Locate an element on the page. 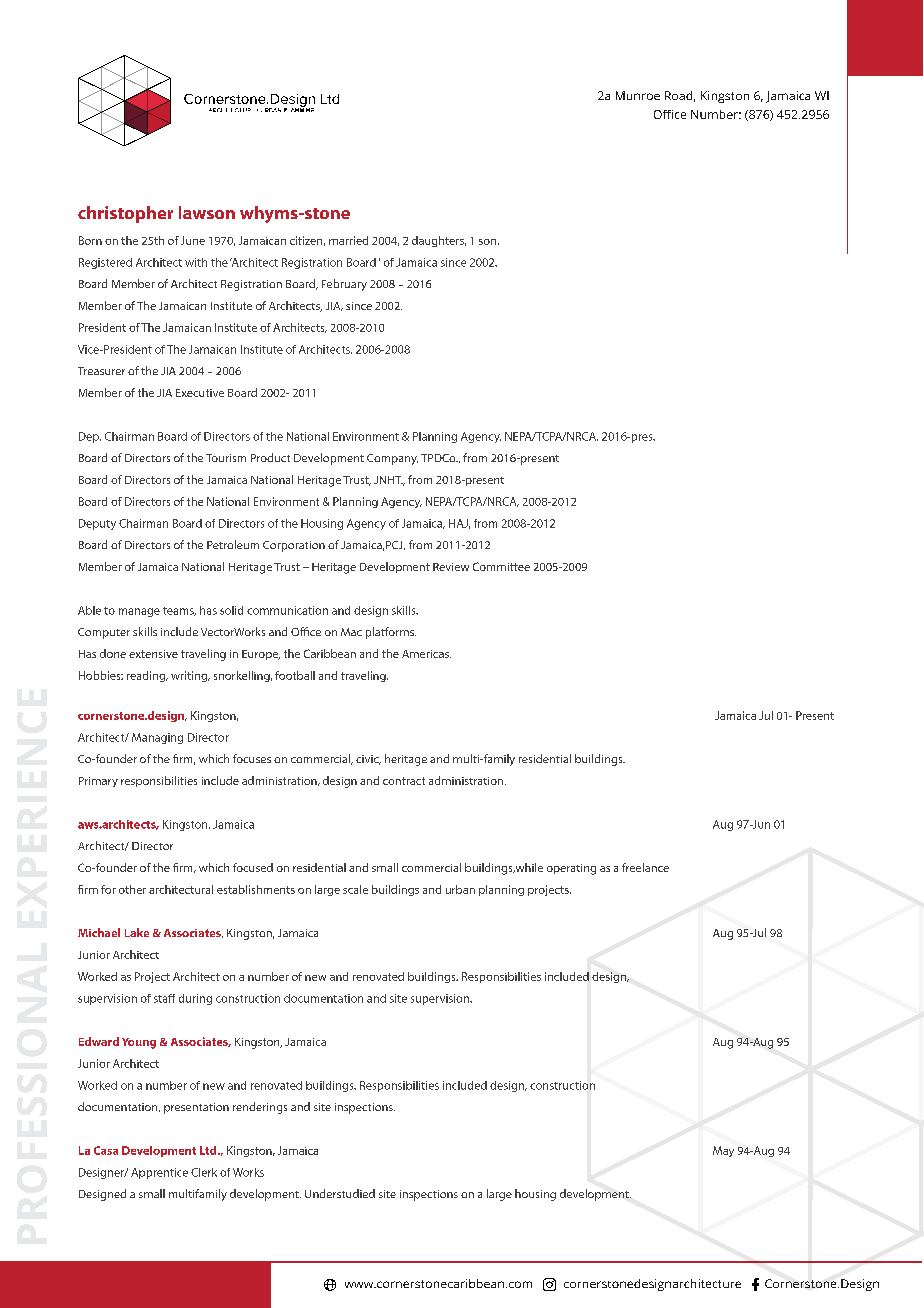 Image resolution: width=924 pixels, height=1308 pixels. Company is located at coordinates (392, 459).
